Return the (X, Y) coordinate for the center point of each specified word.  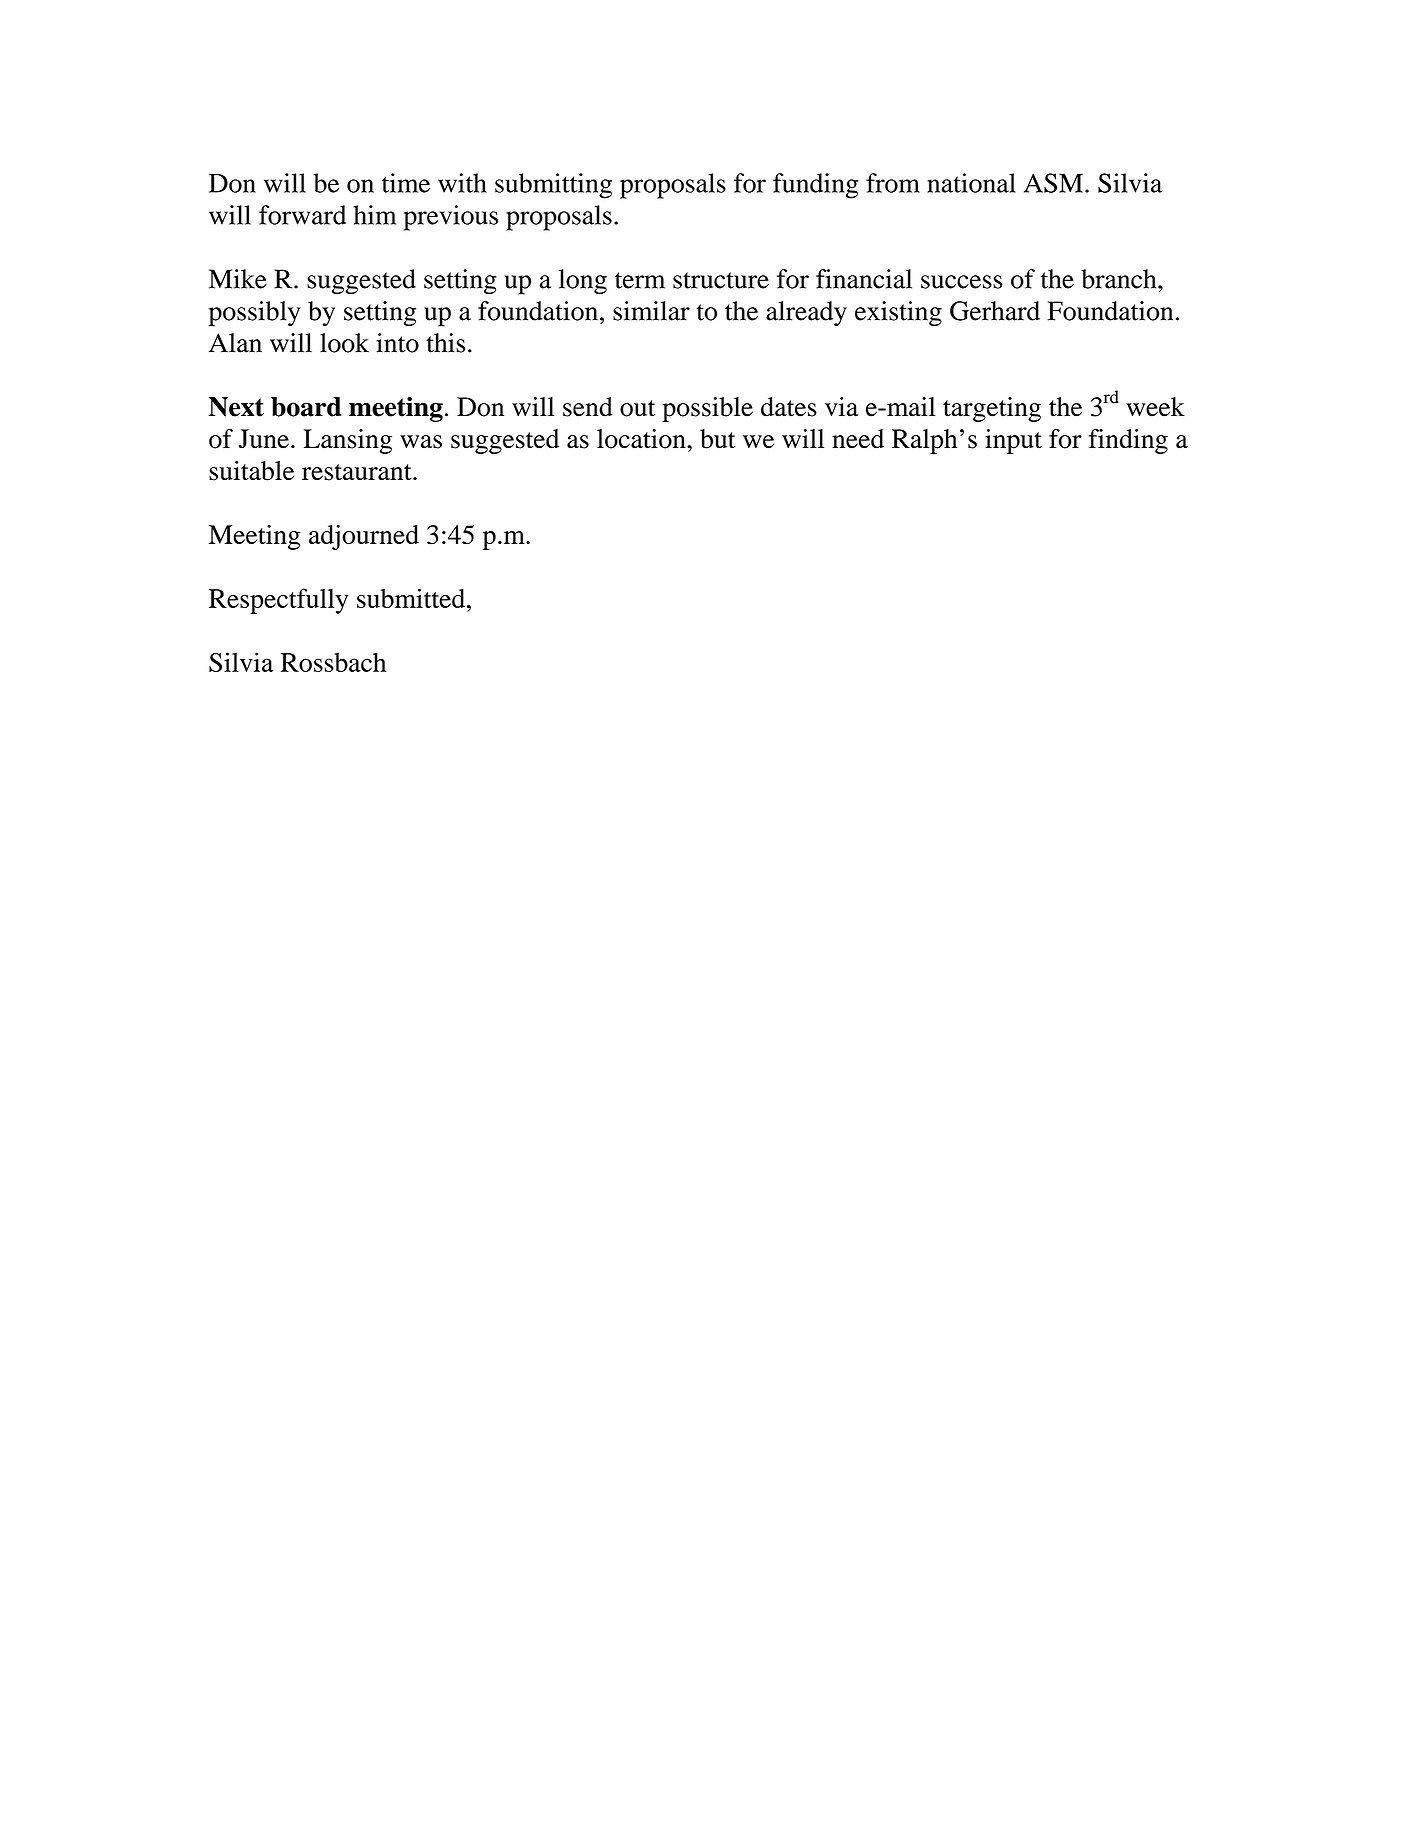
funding (815, 186)
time (406, 183)
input (1013, 441)
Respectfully (278, 601)
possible (707, 409)
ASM (1053, 183)
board (306, 407)
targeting (992, 409)
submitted (412, 598)
